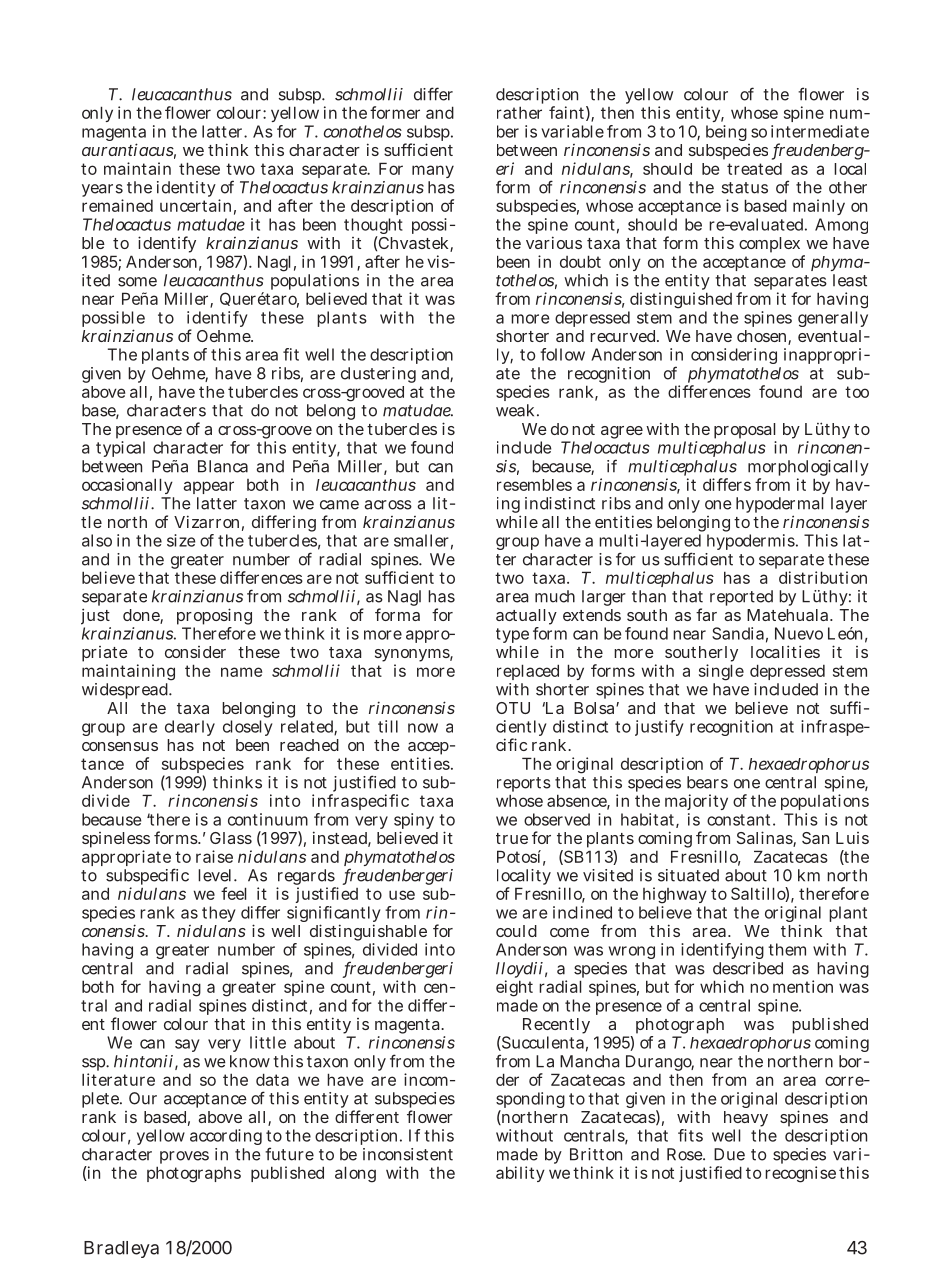  What do you see at coordinates (808, 469) in the image?
I see `morphologically` at bounding box center [808, 469].
